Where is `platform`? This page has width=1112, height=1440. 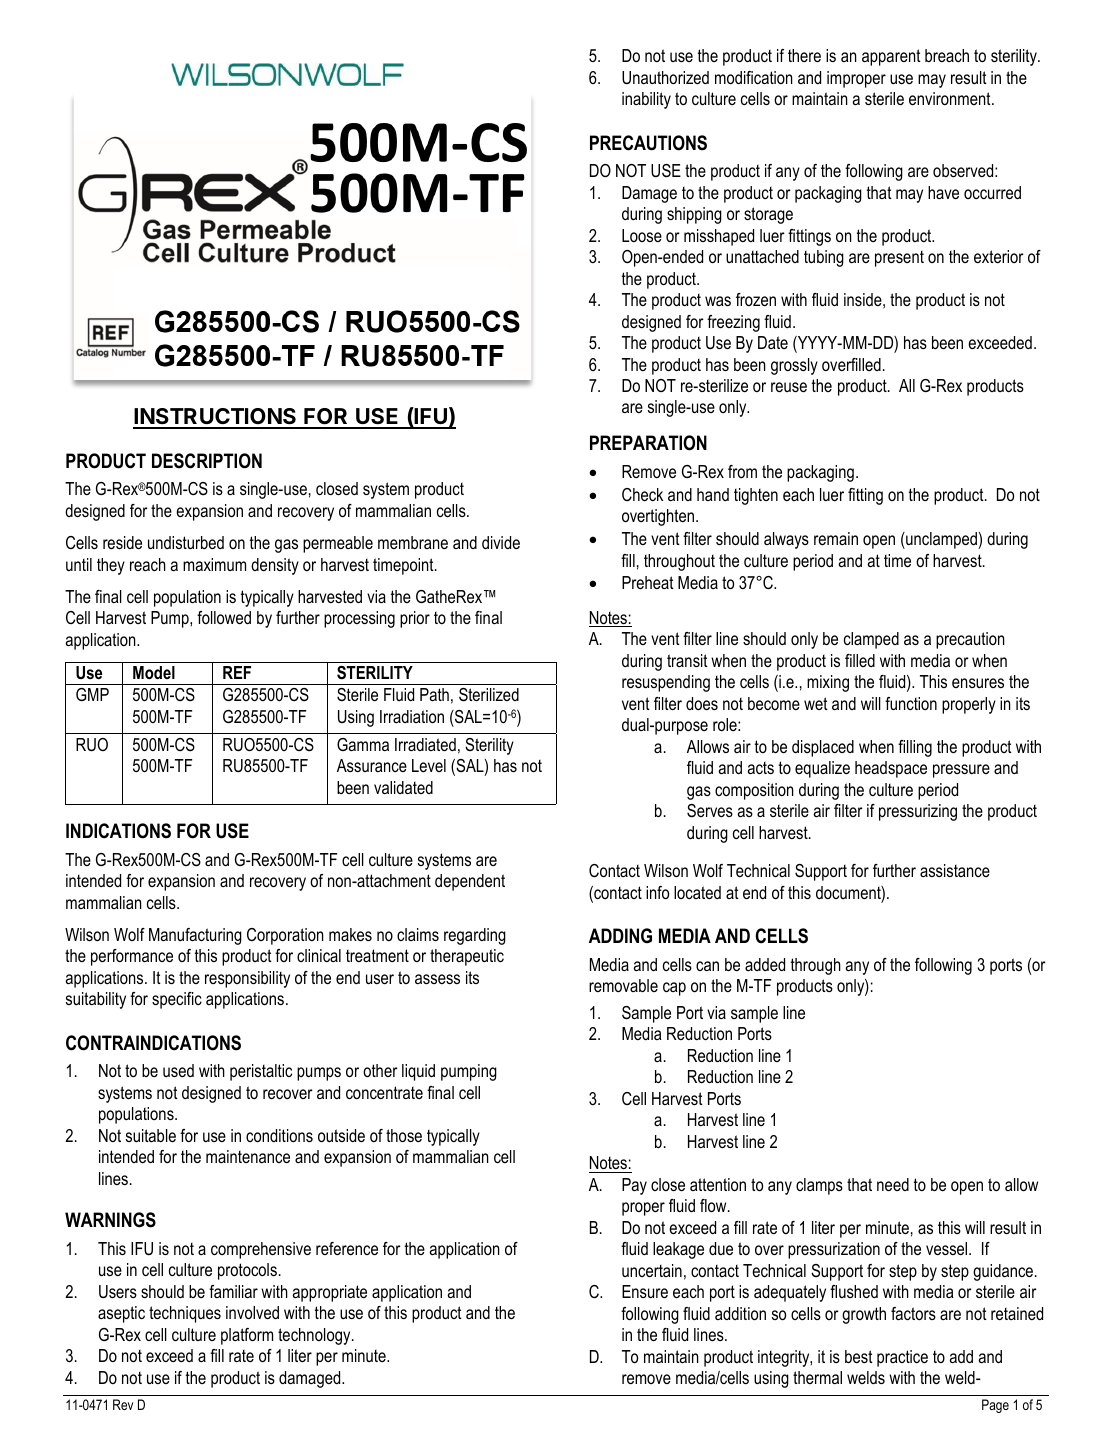 platform is located at coordinates (247, 1336).
